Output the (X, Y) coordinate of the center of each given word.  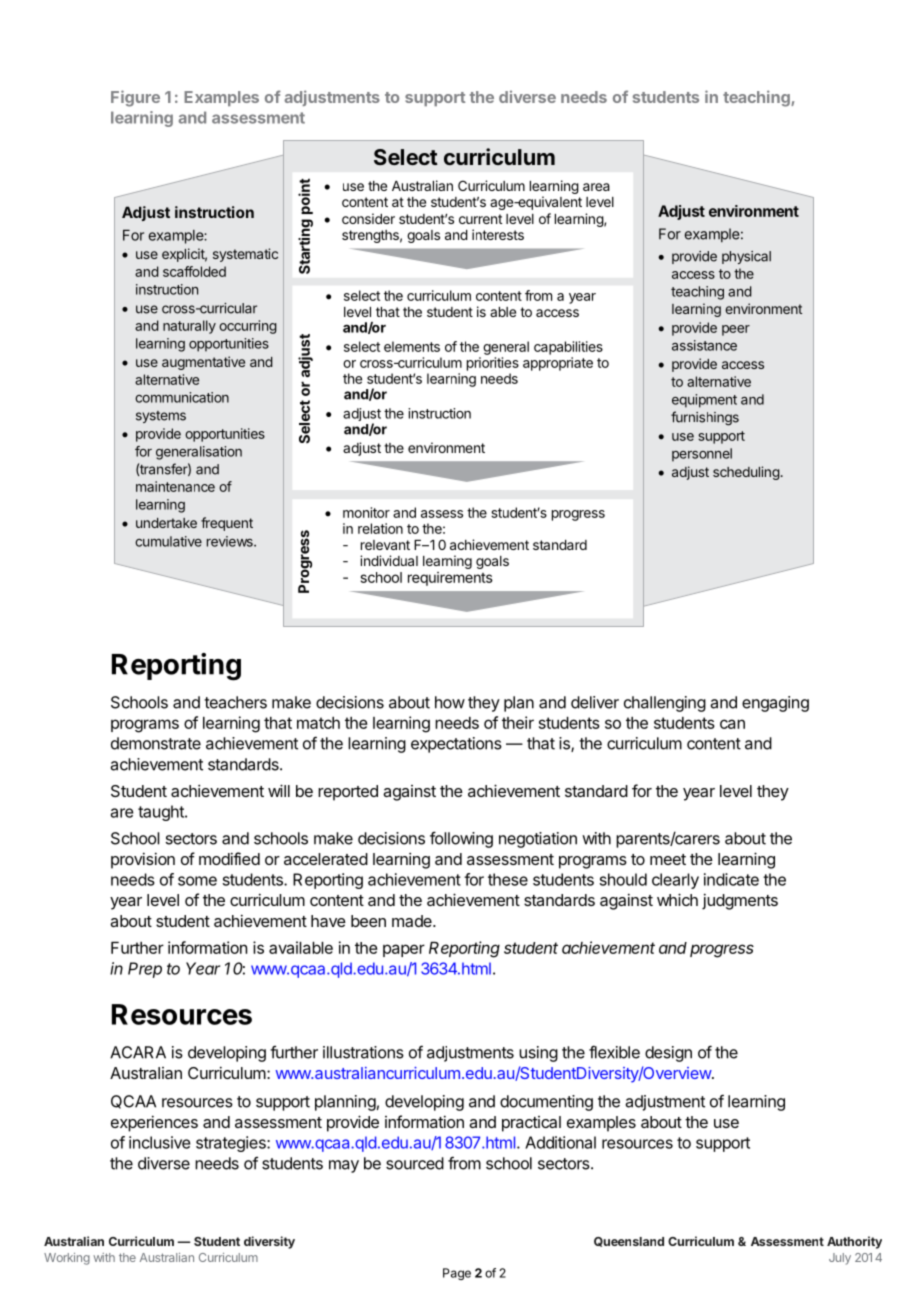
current (480, 219)
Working (67, 1259)
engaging (775, 704)
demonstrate (156, 743)
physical (746, 257)
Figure (135, 98)
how (450, 702)
